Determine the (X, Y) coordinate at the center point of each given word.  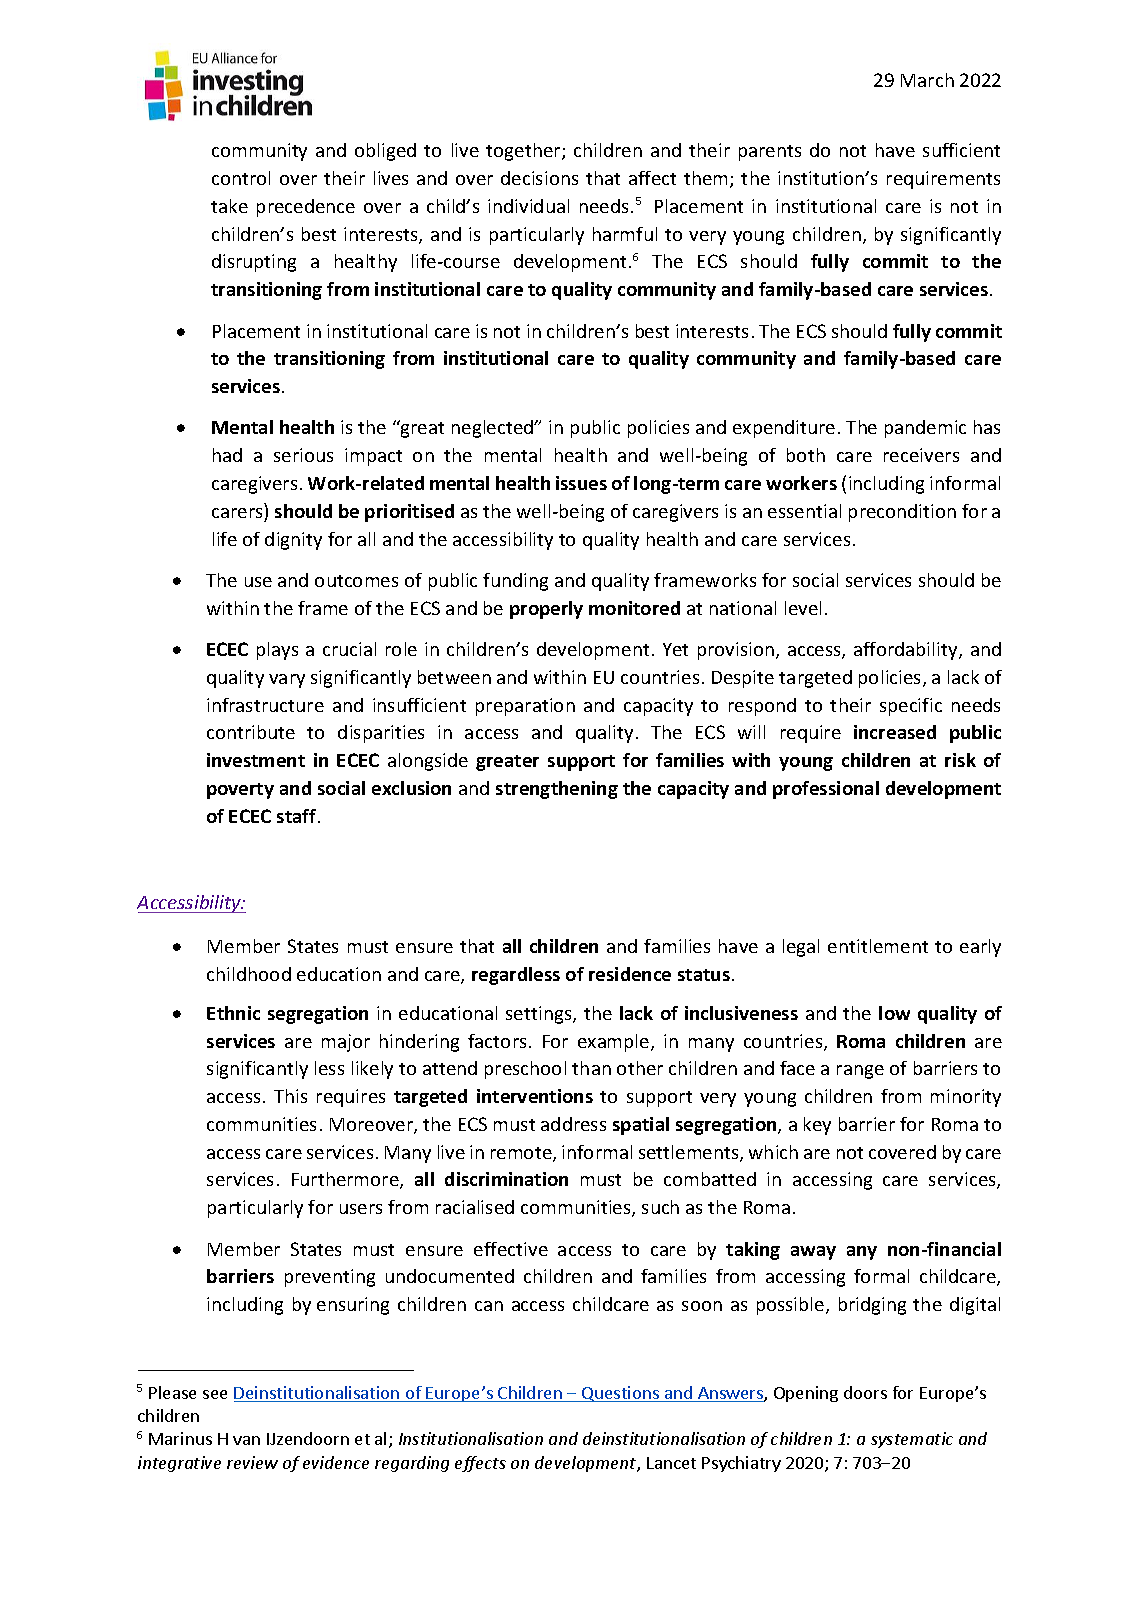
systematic (912, 1440)
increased (895, 732)
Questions (621, 1394)
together (524, 152)
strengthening (557, 790)
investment (256, 760)
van (246, 1440)
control (241, 178)
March (927, 80)
